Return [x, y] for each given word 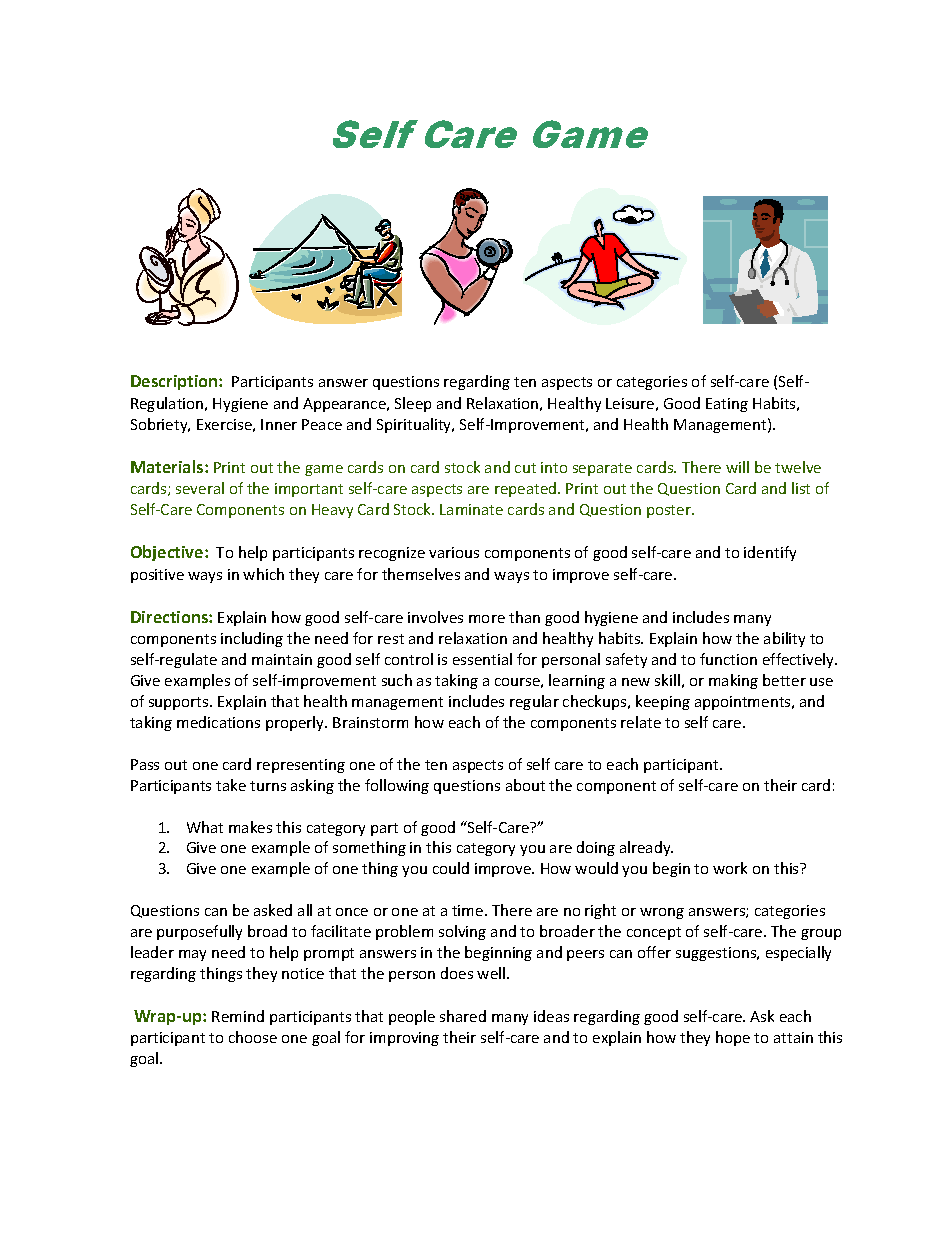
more [487, 619]
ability [784, 639]
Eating [727, 405]
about [525, 785]
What [205, 827]
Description [175, 382]
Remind [238, 1016]
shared [463, 1016]
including [252, 639]
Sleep [413, 404]
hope [733, 1038]
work [730, 868]
